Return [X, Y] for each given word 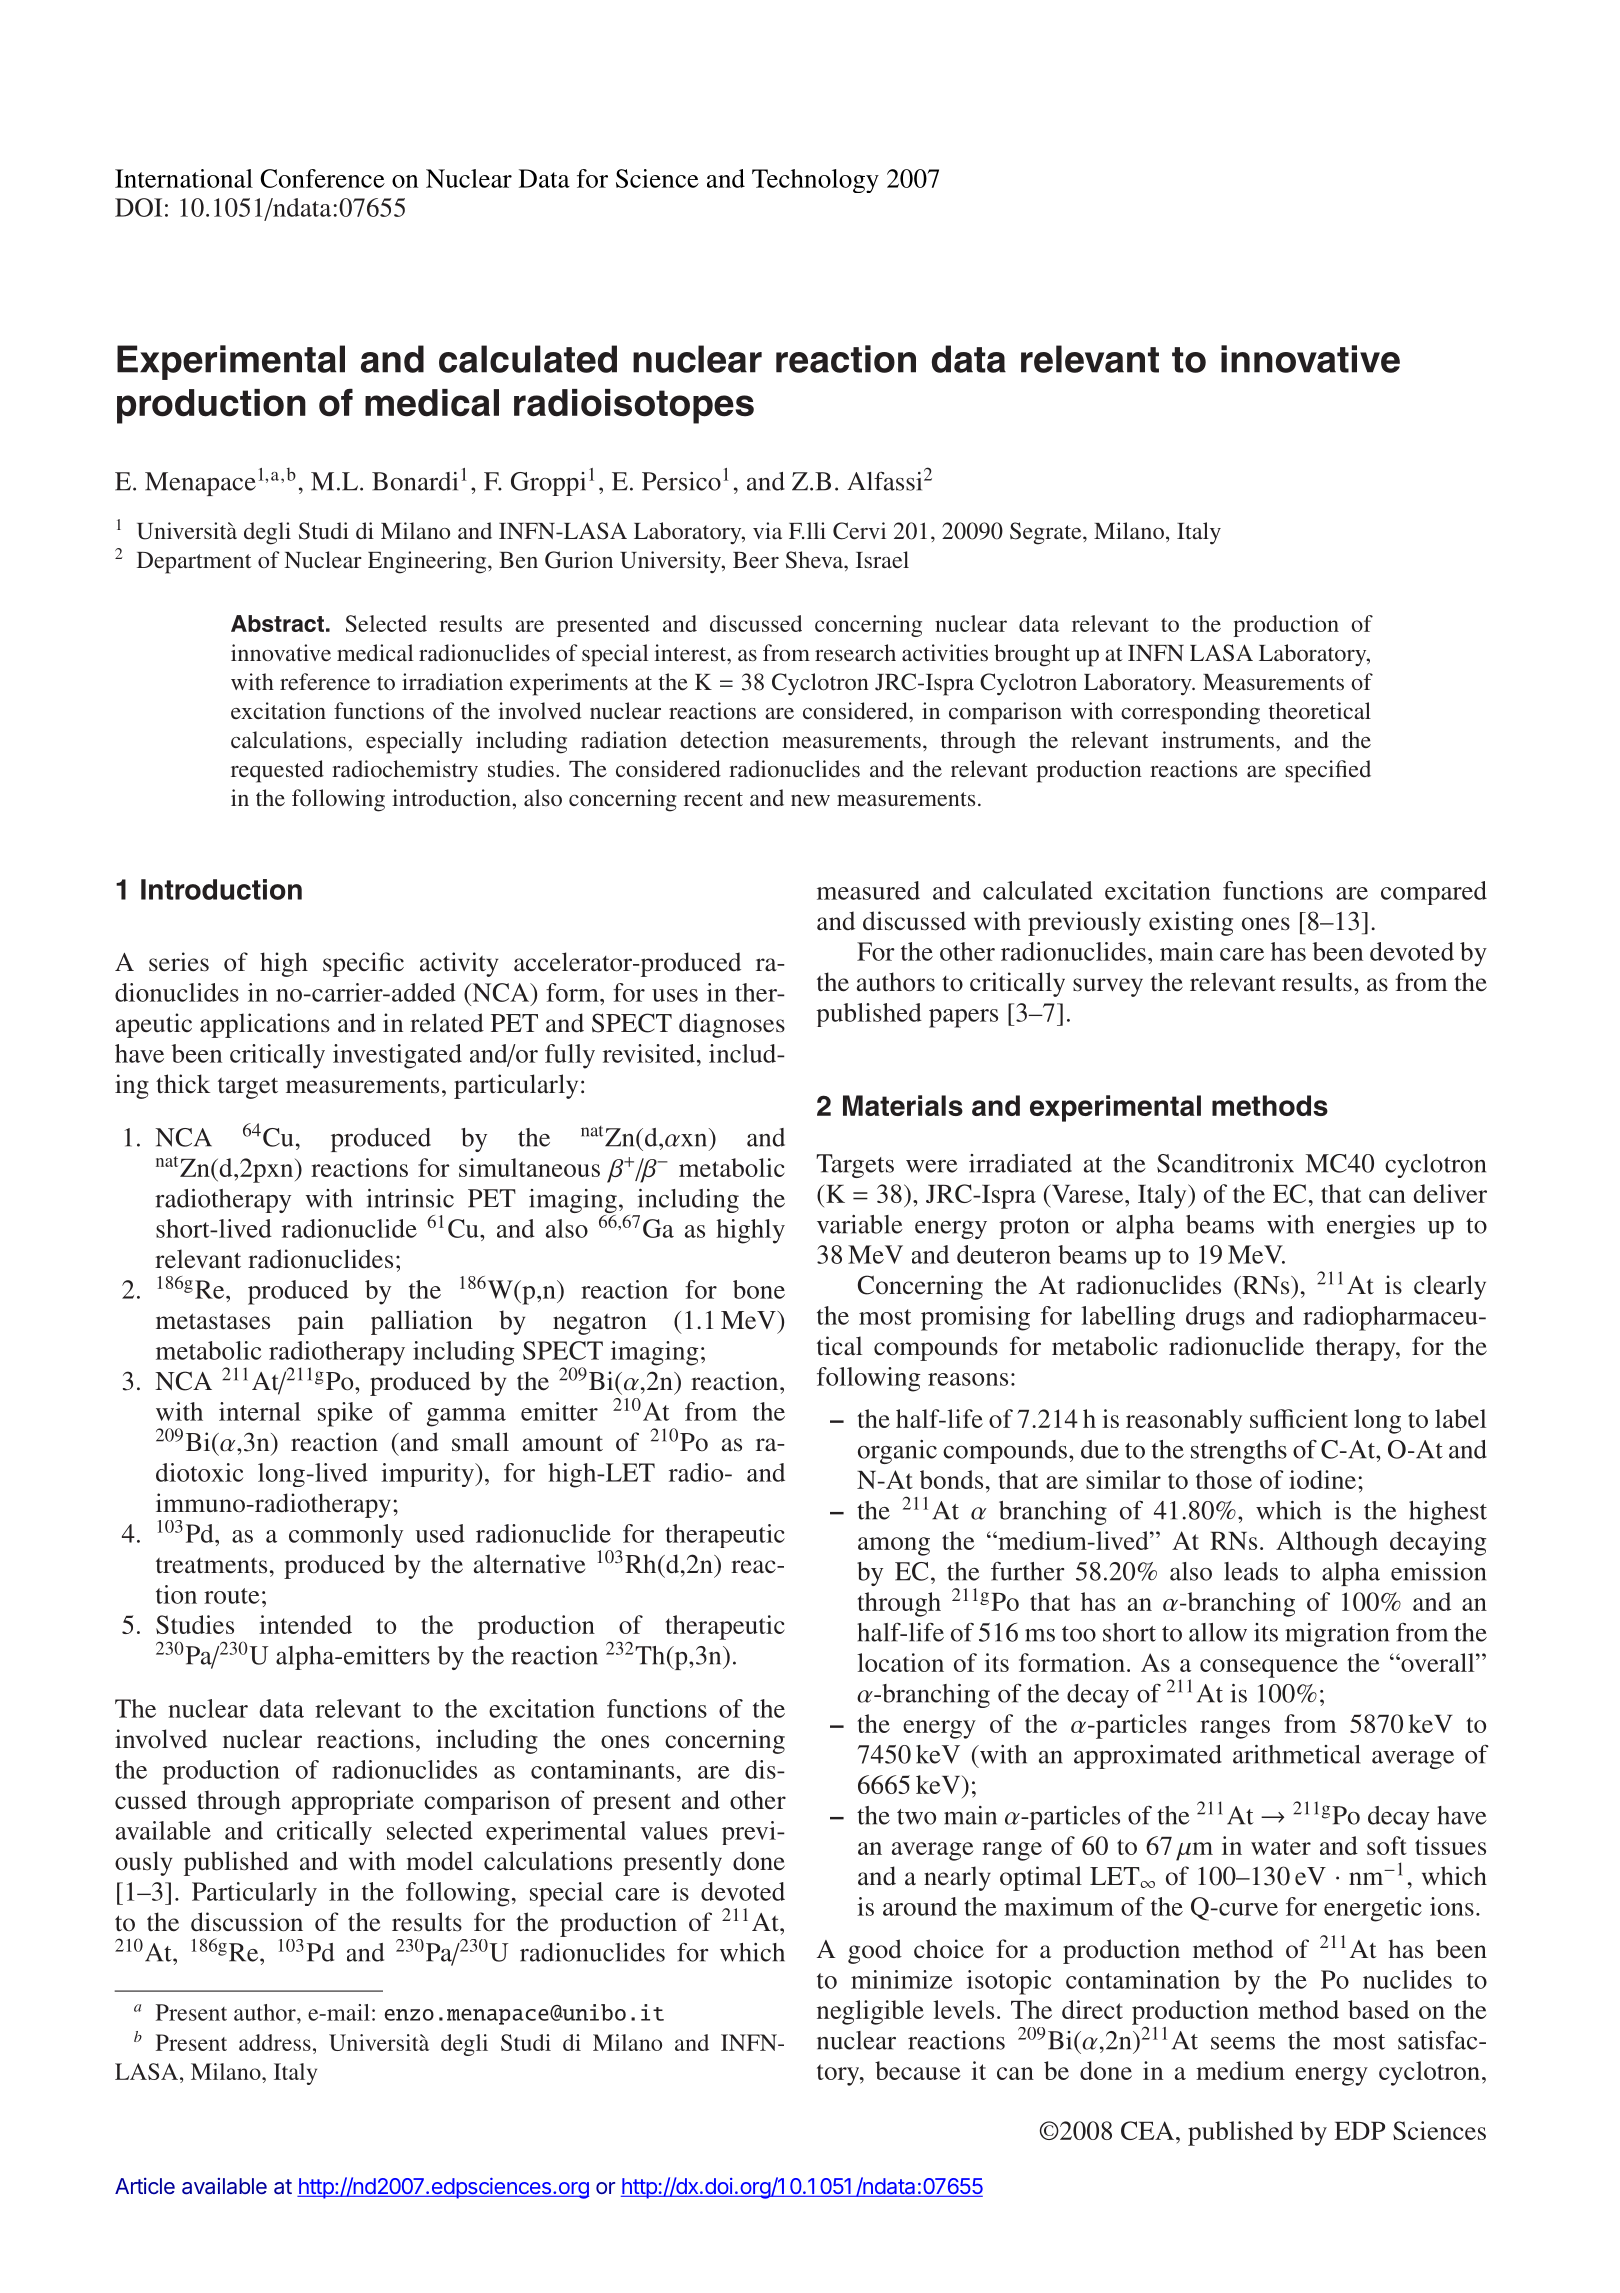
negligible [870, 2012]
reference [325, 681]
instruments [1219, 739]
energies [1371, 1227]
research [855, 652]
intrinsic [410, 1198]
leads [1251, 1571]
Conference [322, 178]
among [894, 1546]
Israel [882, 559]
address [275, 2042]
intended [305, 1624]
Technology [815, 181]
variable [860, 1224]
